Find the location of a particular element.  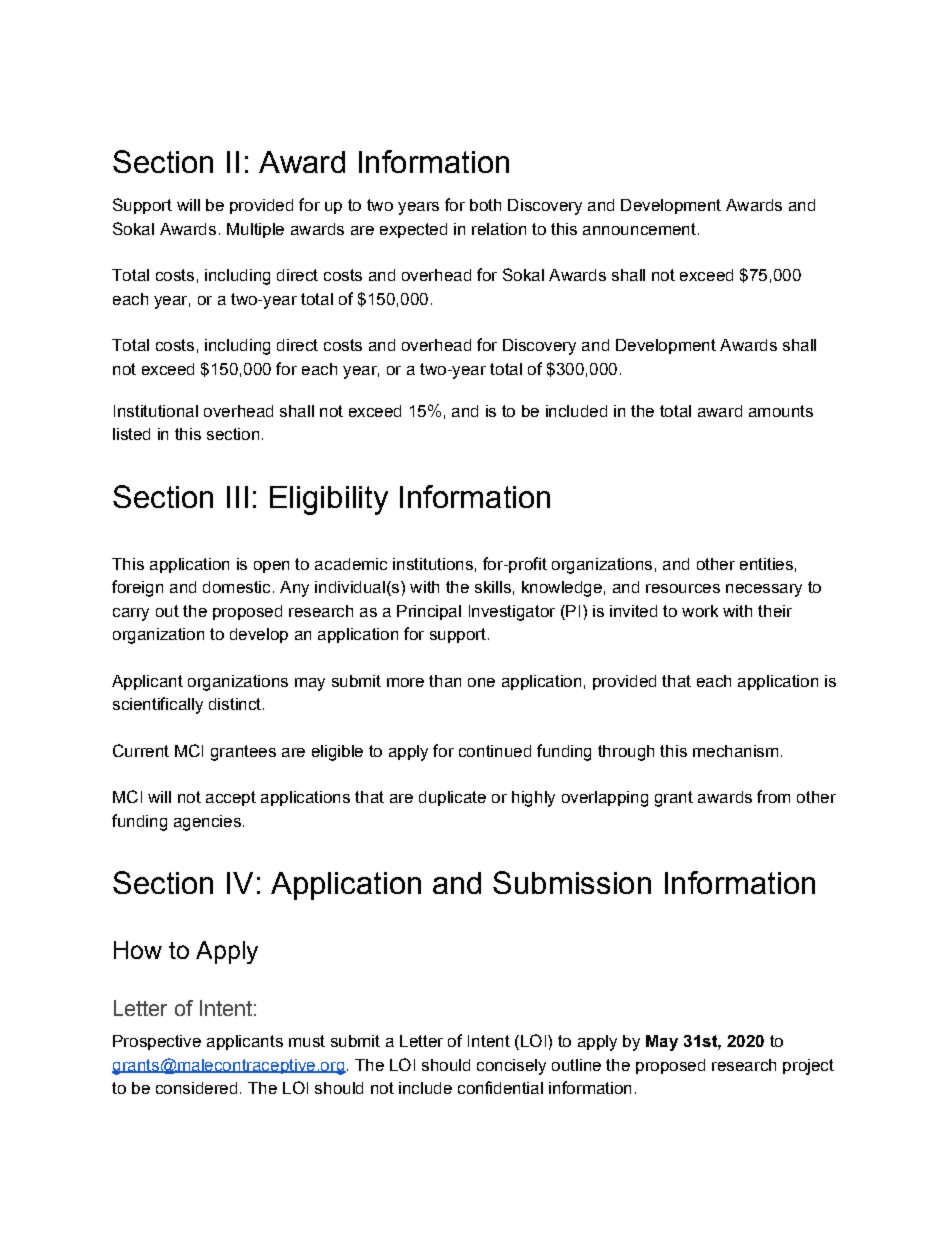

Multiple is located at coordinates (255, 230).
